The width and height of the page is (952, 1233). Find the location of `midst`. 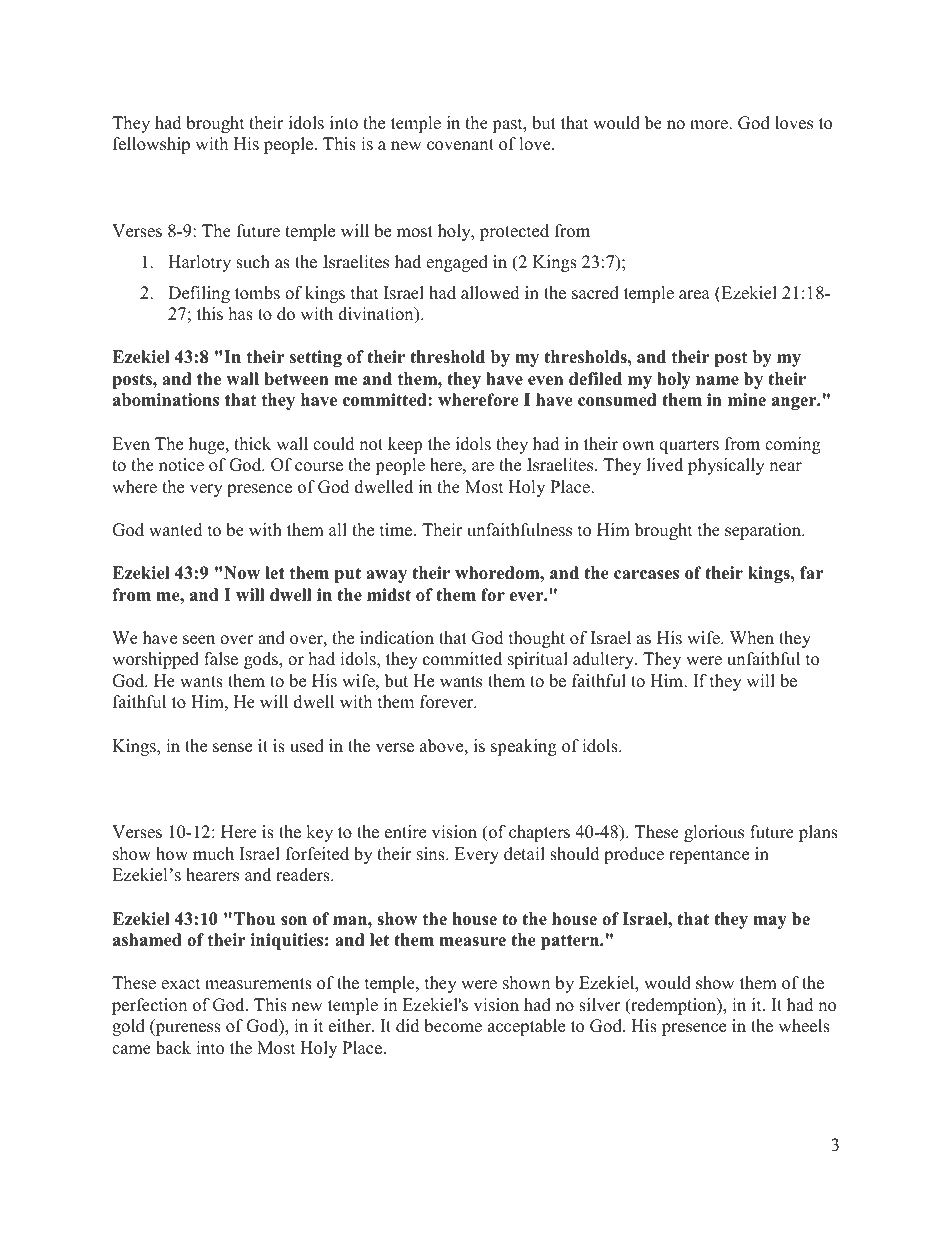

midst is located at coordinates (389, 595).
